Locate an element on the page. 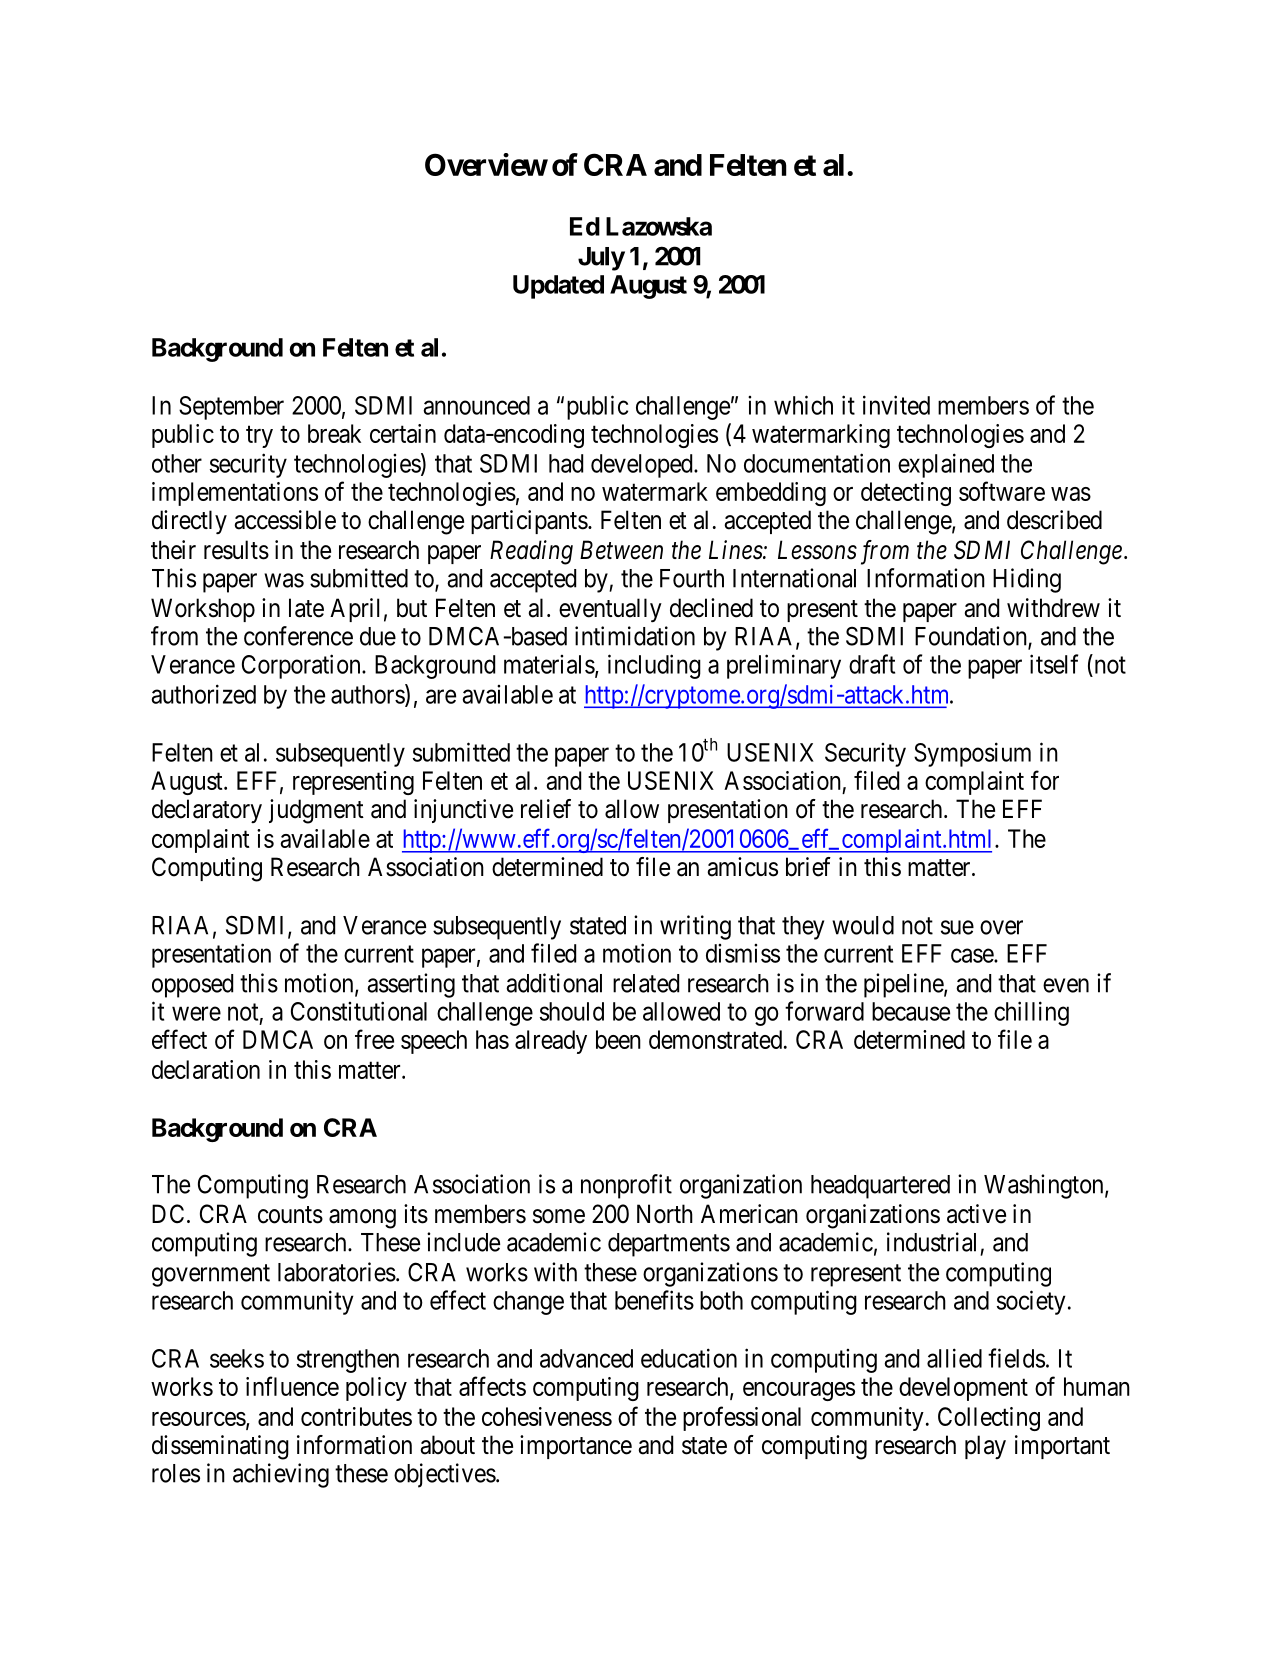 Image resolution: width=1281 pixels, height=1658 pixels. judgment is located at coordinates (316, 811).
